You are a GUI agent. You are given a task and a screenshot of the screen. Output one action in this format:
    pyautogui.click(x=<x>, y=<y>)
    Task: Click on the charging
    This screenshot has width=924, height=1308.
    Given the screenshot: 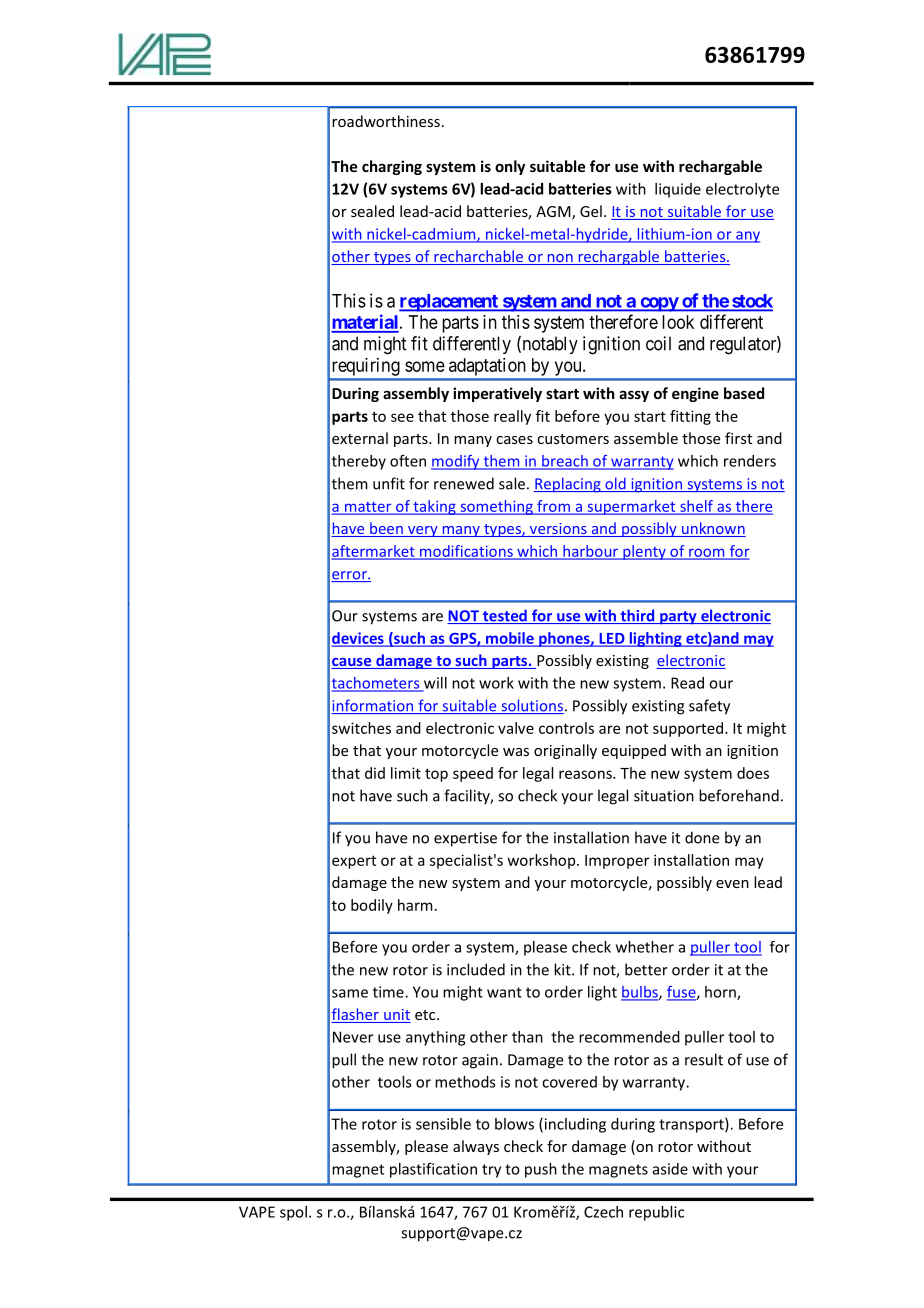 What is the action you would take?
    pyautogui.click(x=392, y=167)
